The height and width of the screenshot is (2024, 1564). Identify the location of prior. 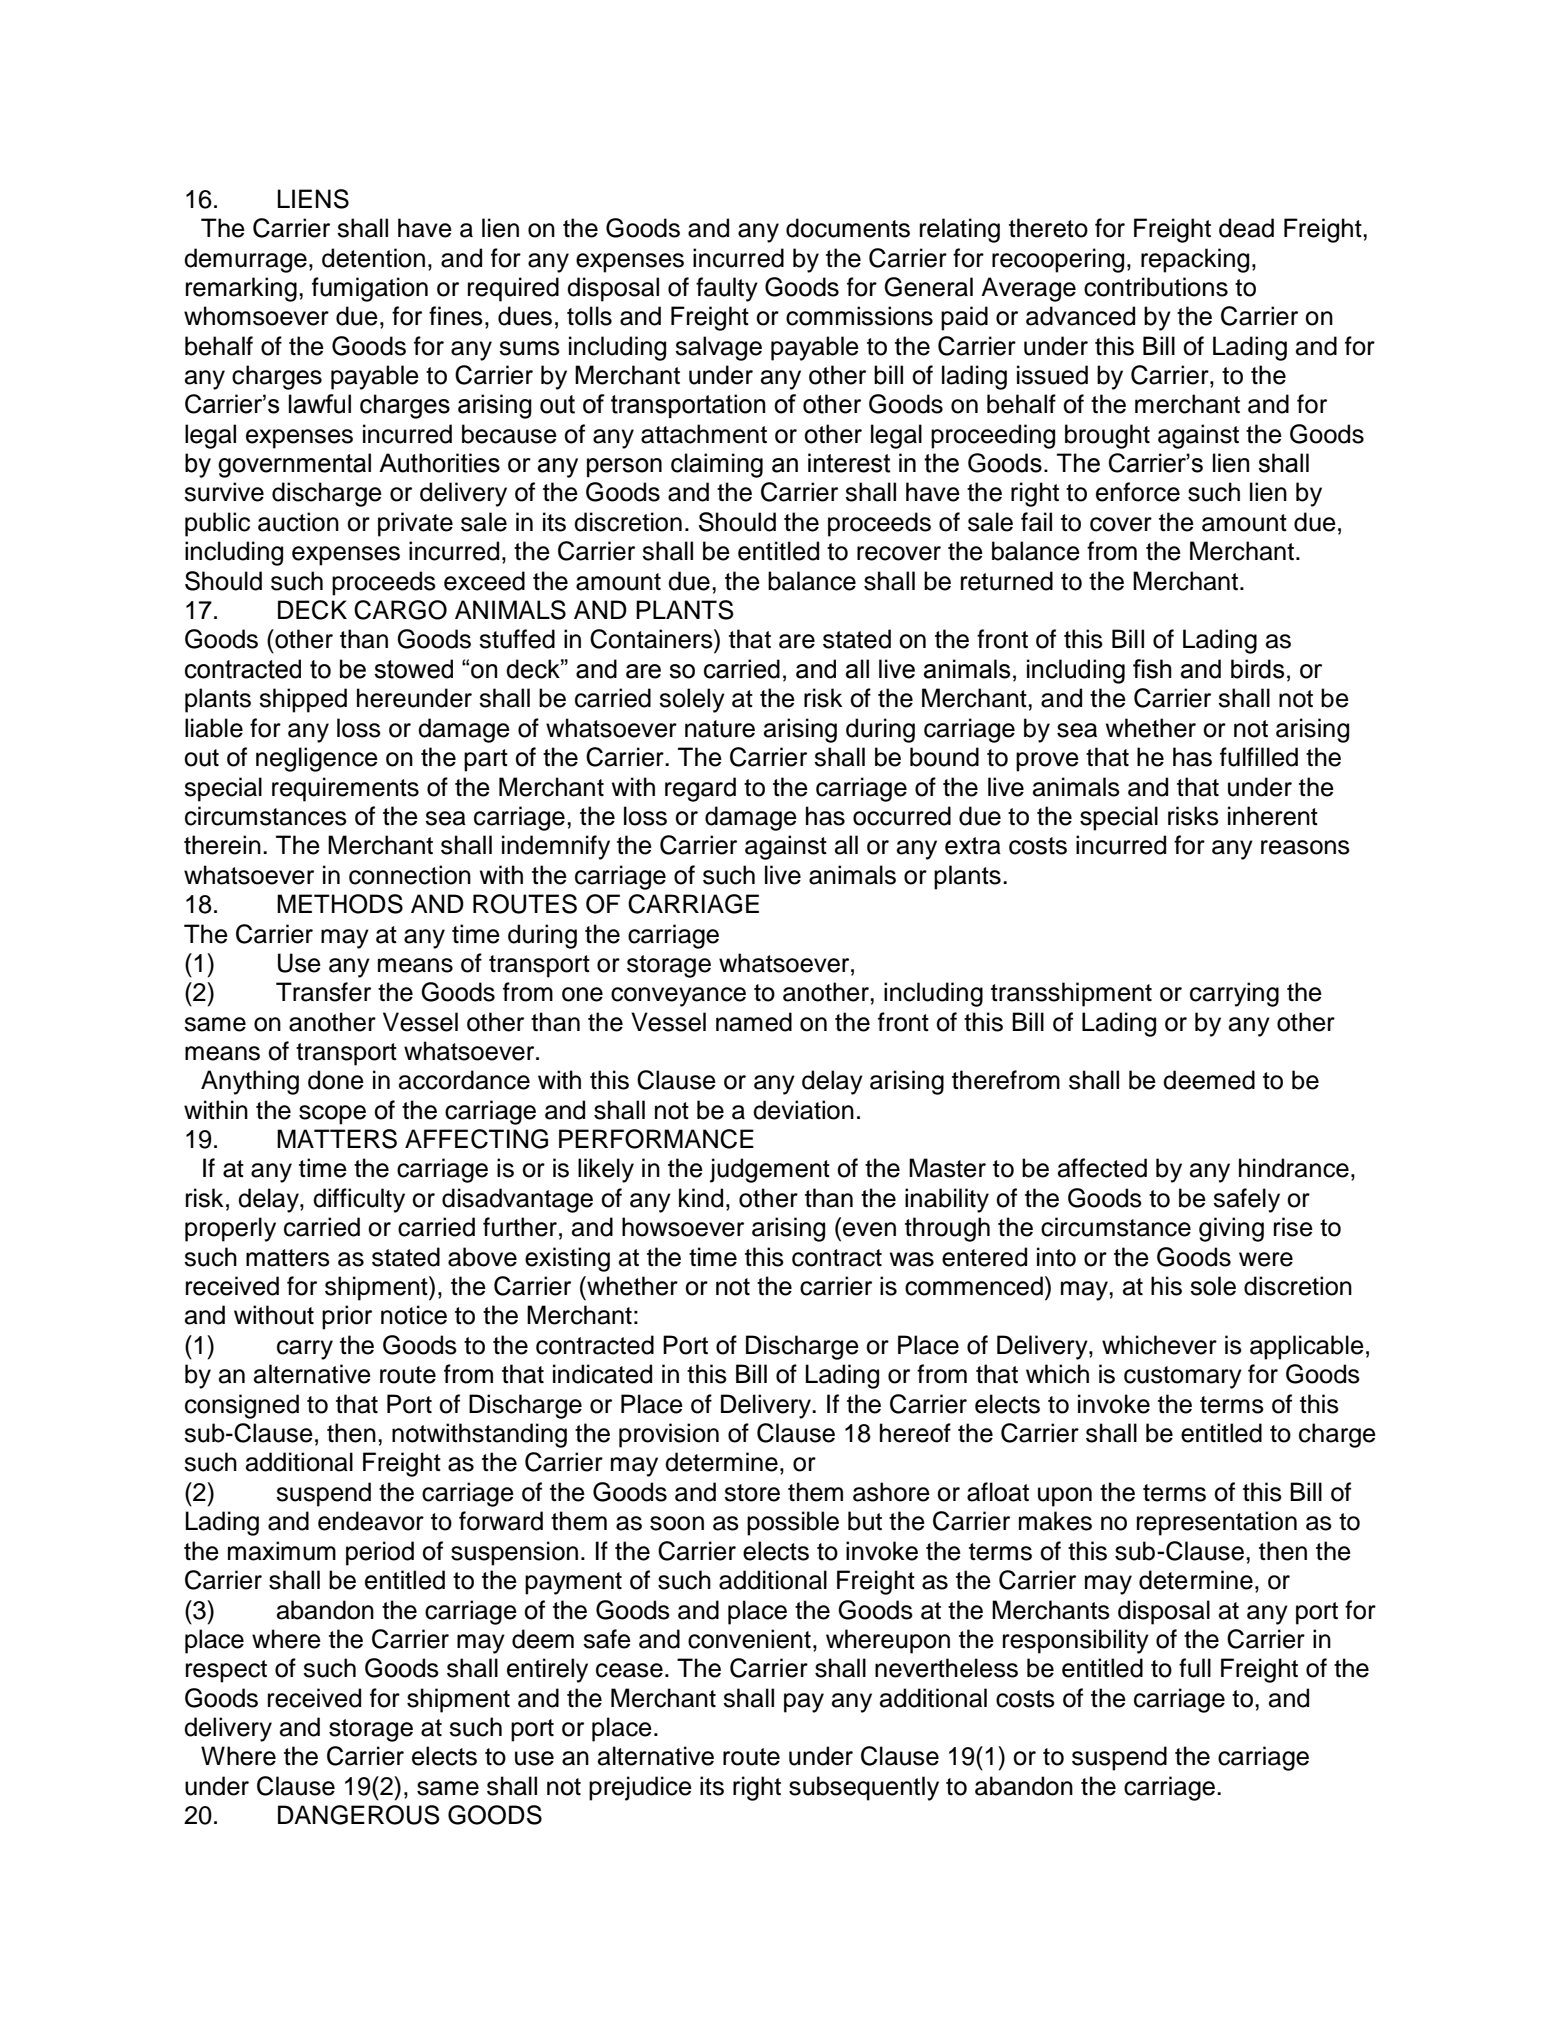
(347, 1317).
